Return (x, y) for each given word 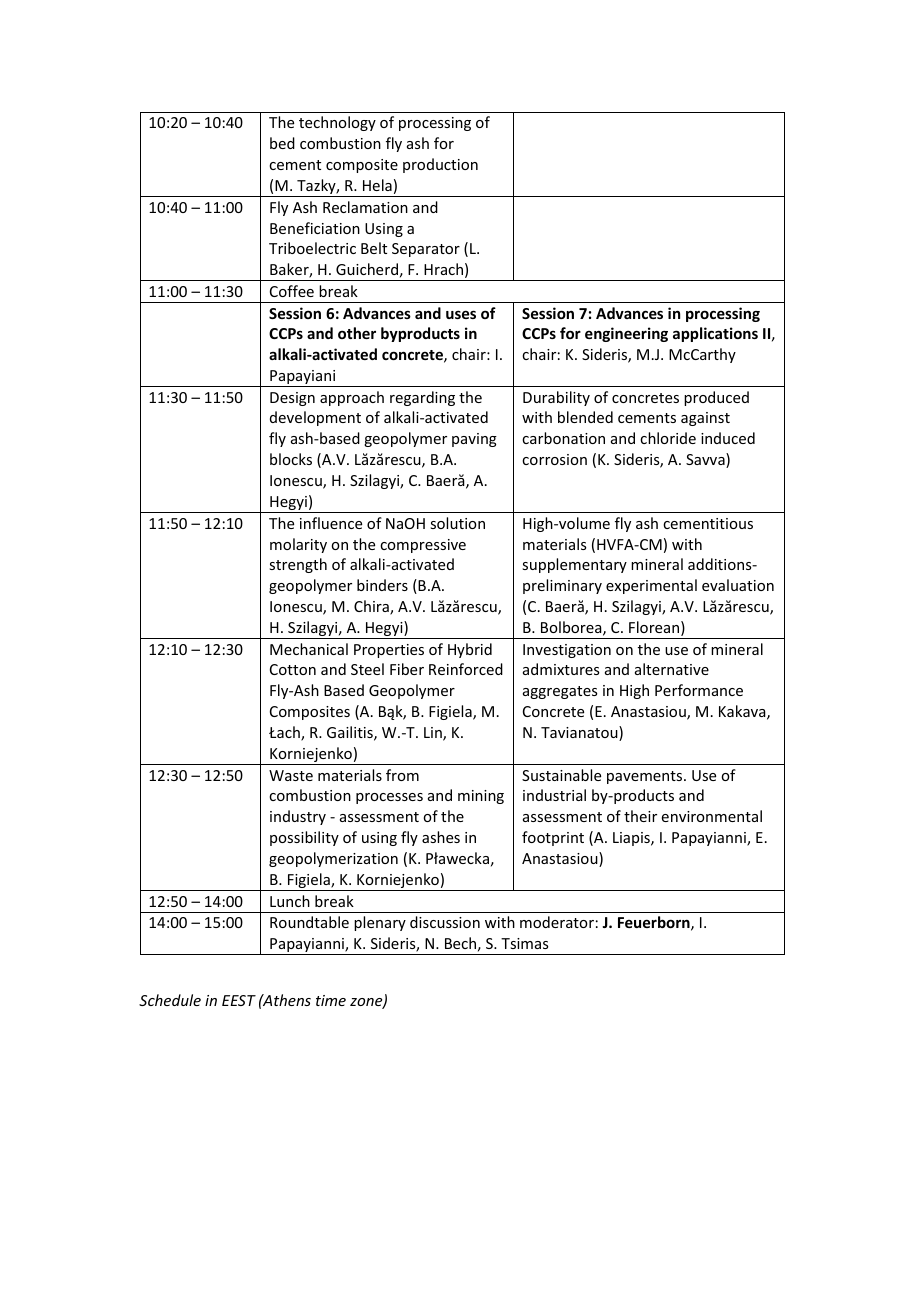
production (440, 165)
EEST (239, 1000)
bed (282, 143)
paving (474, 440)
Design (292, 399)
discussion (445, 922)
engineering (626, 334)
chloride (668, 438)
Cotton (293, 669)
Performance (699, 690)
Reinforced (466, 669)
